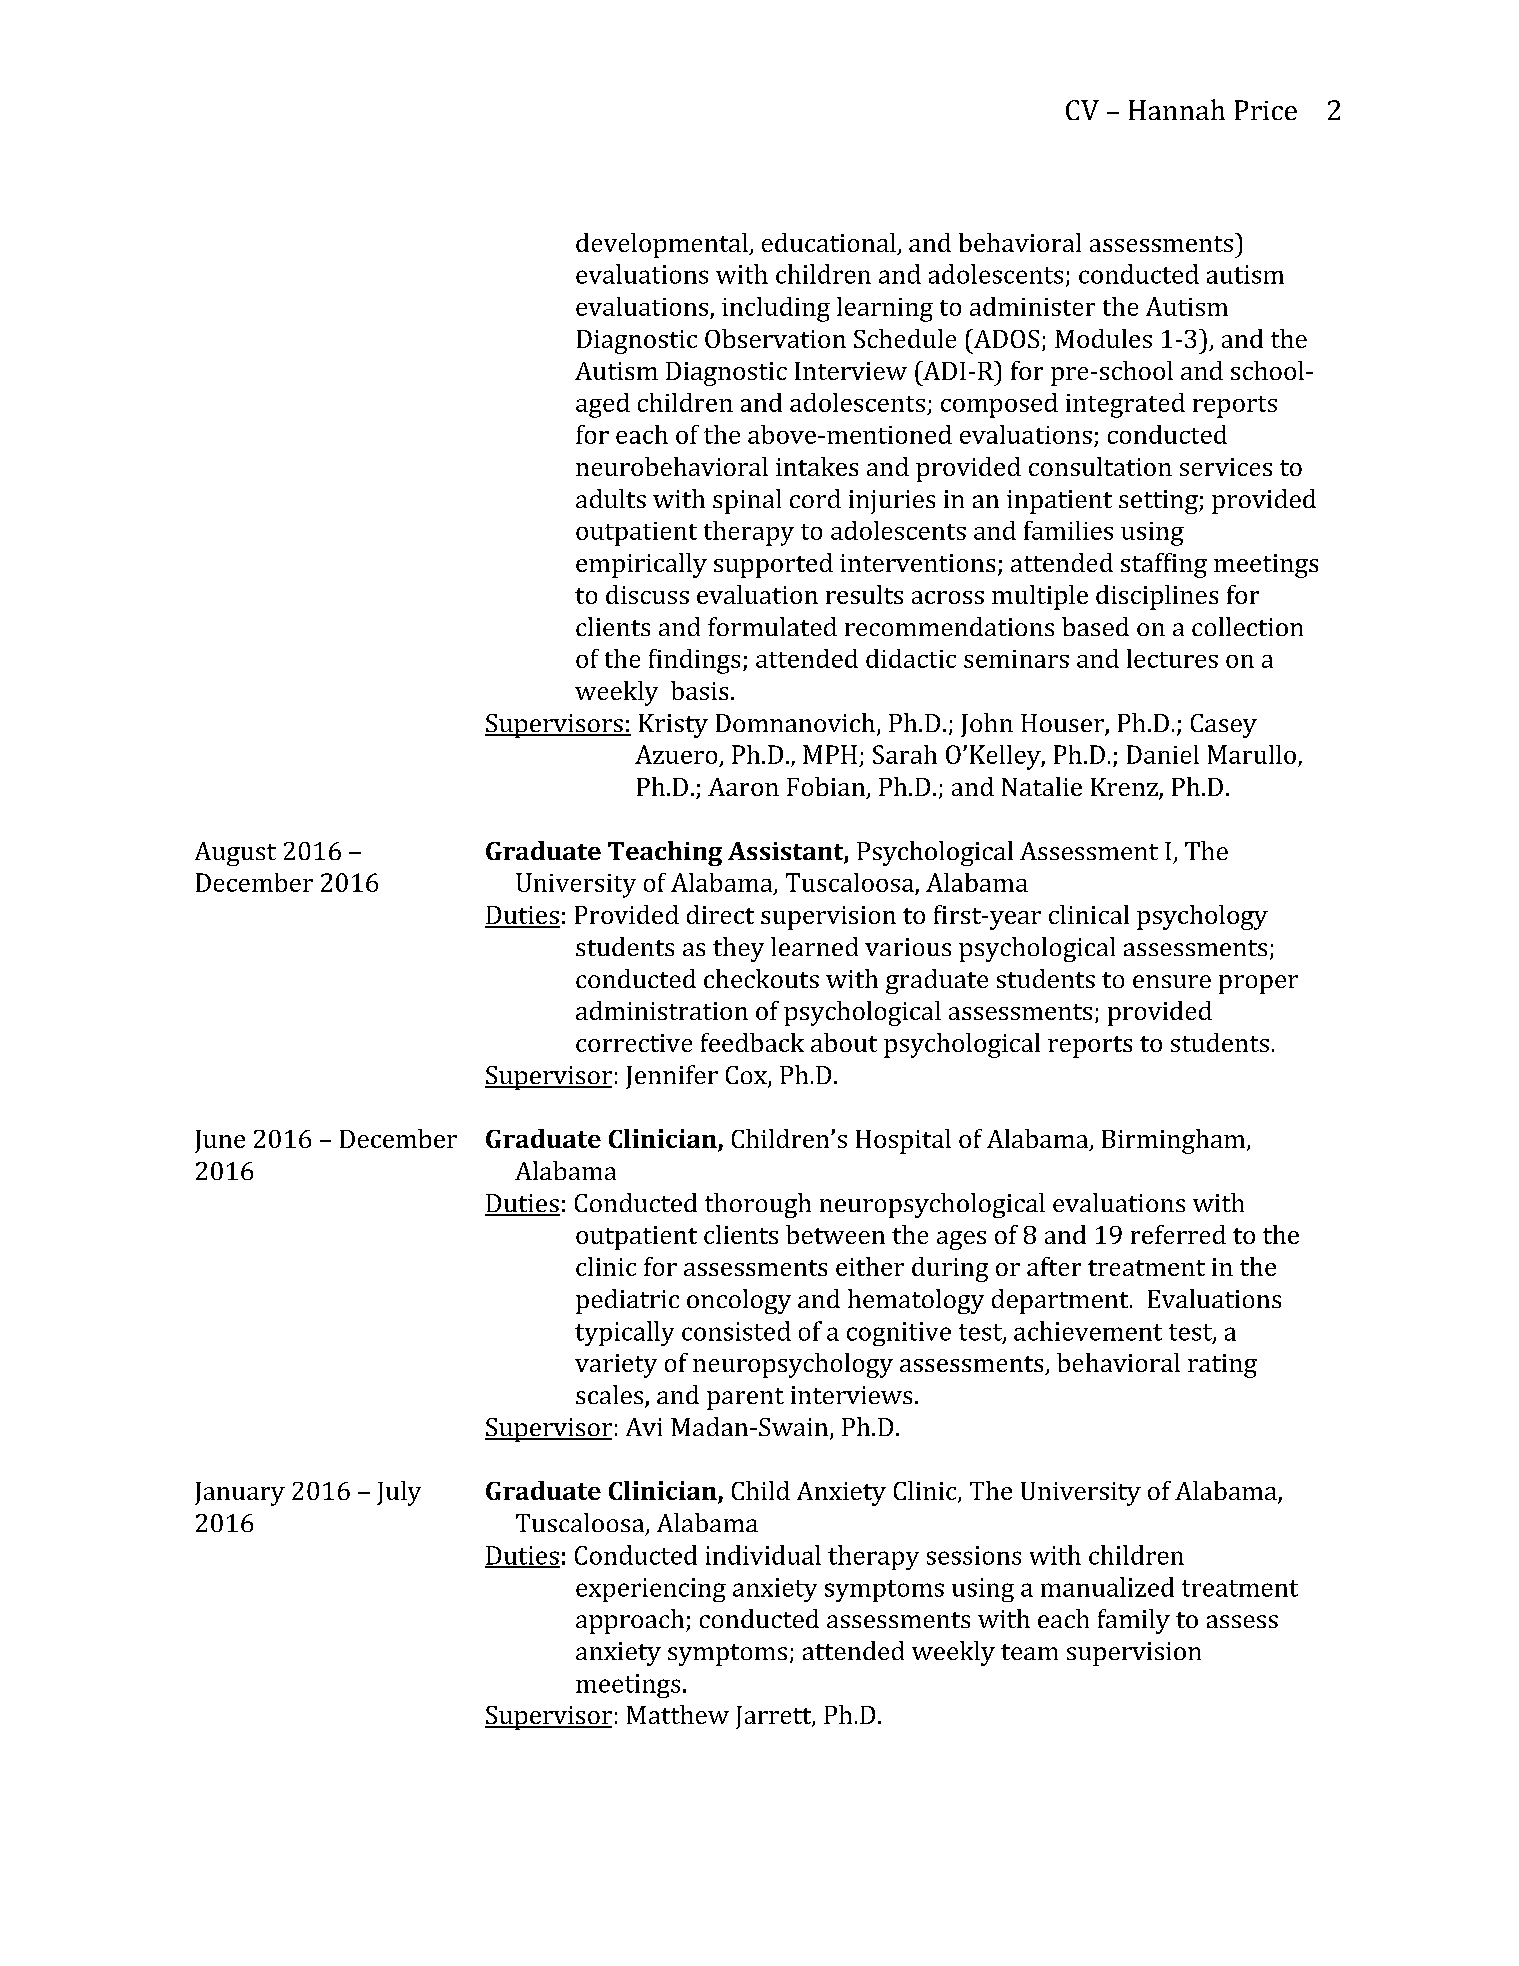 This screenshot has width=1519, height=1966. What do you see at coordinates (235, 854) in the screenshot?
I see `August` at bounding box center [235, 854].
